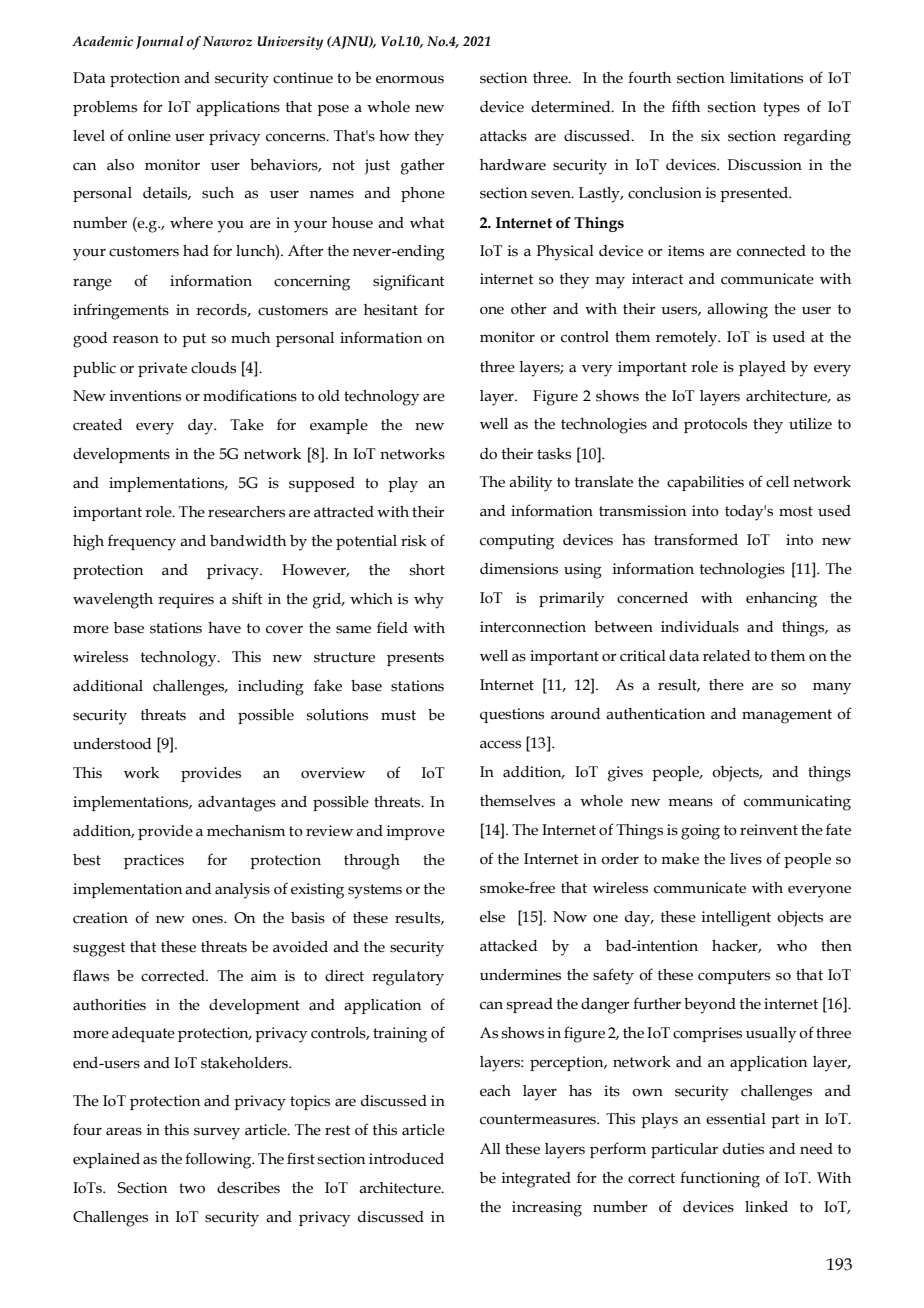 This image has height=1308, width=924. I want to click on functioning, so click(720, 1179).
